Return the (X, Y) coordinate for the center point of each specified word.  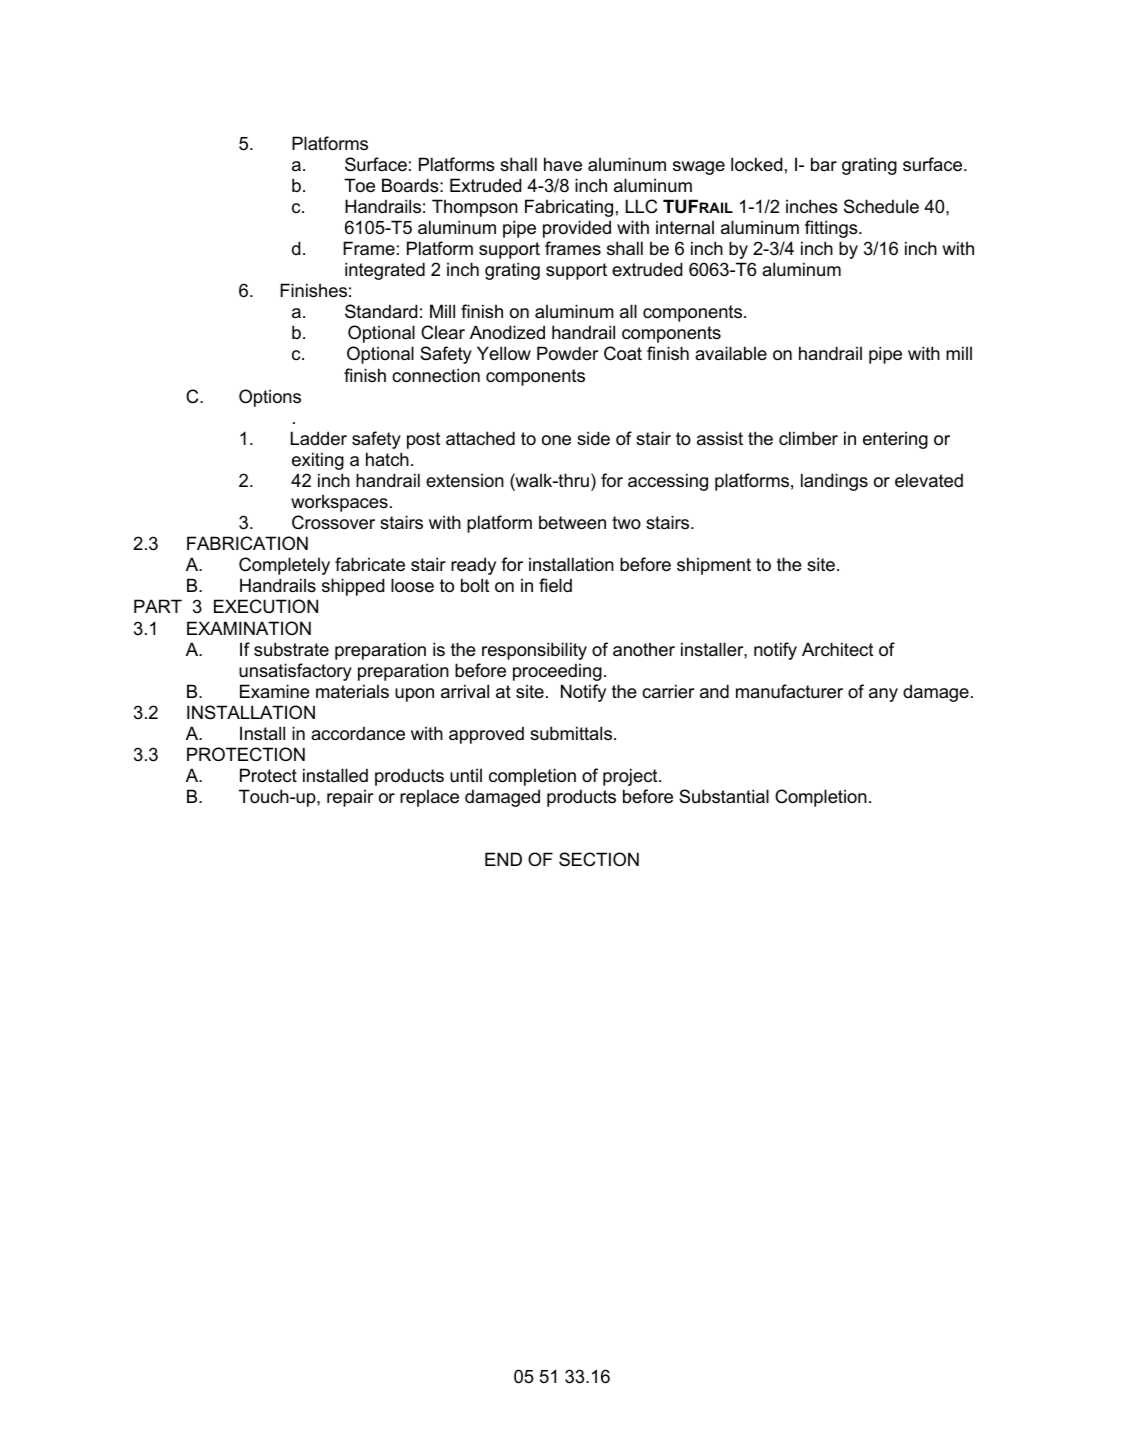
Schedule (881, 206)
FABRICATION (247, 543)
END (503, 859)
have (563, 164)
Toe (359, 185)
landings (834, 482)
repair (350, 798)
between (572, 522)
